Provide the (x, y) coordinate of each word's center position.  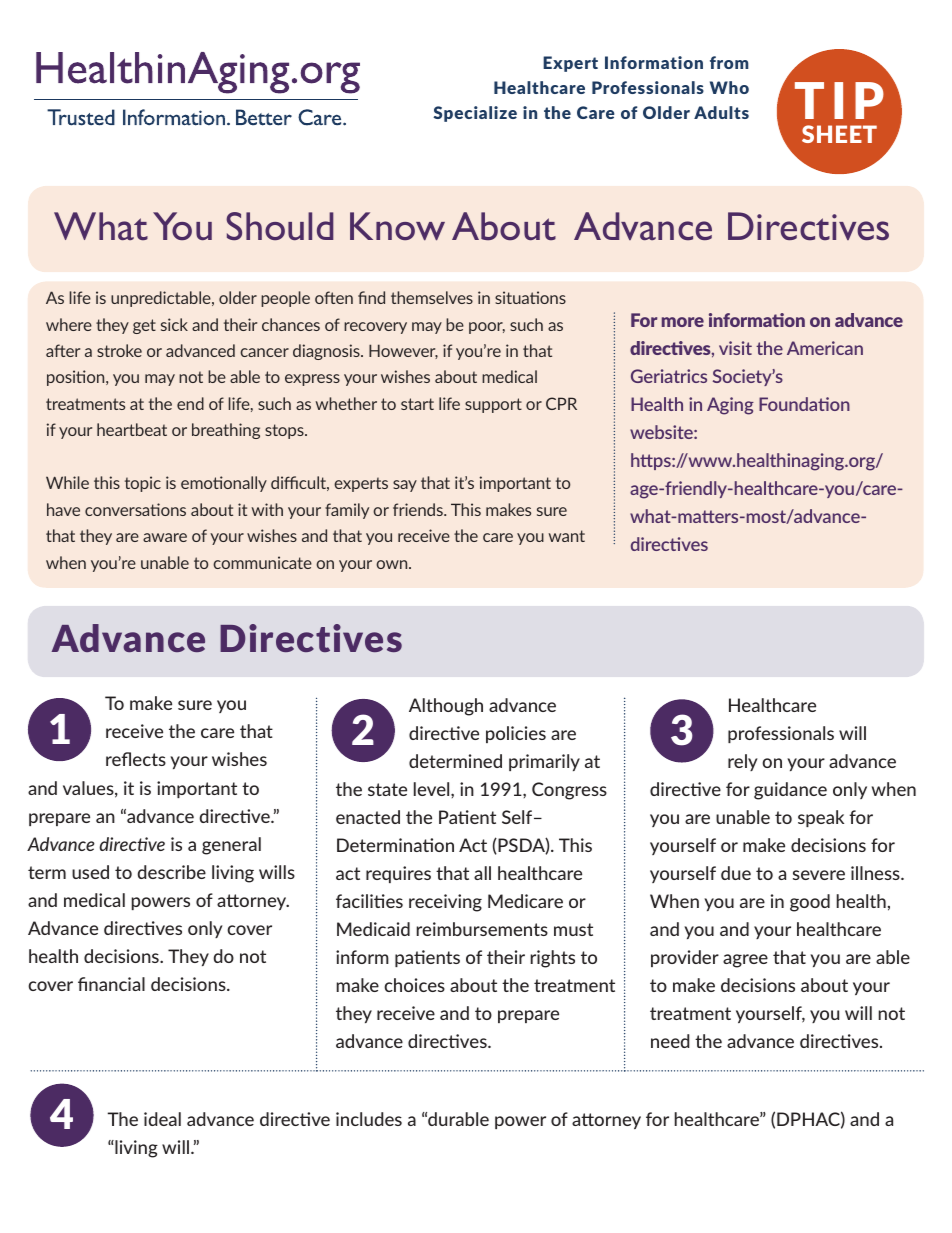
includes (369, 1119)
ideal (162, 1119)
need (670, 1041)
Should (279, 226)
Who (729, 87)
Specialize (475, 114)
